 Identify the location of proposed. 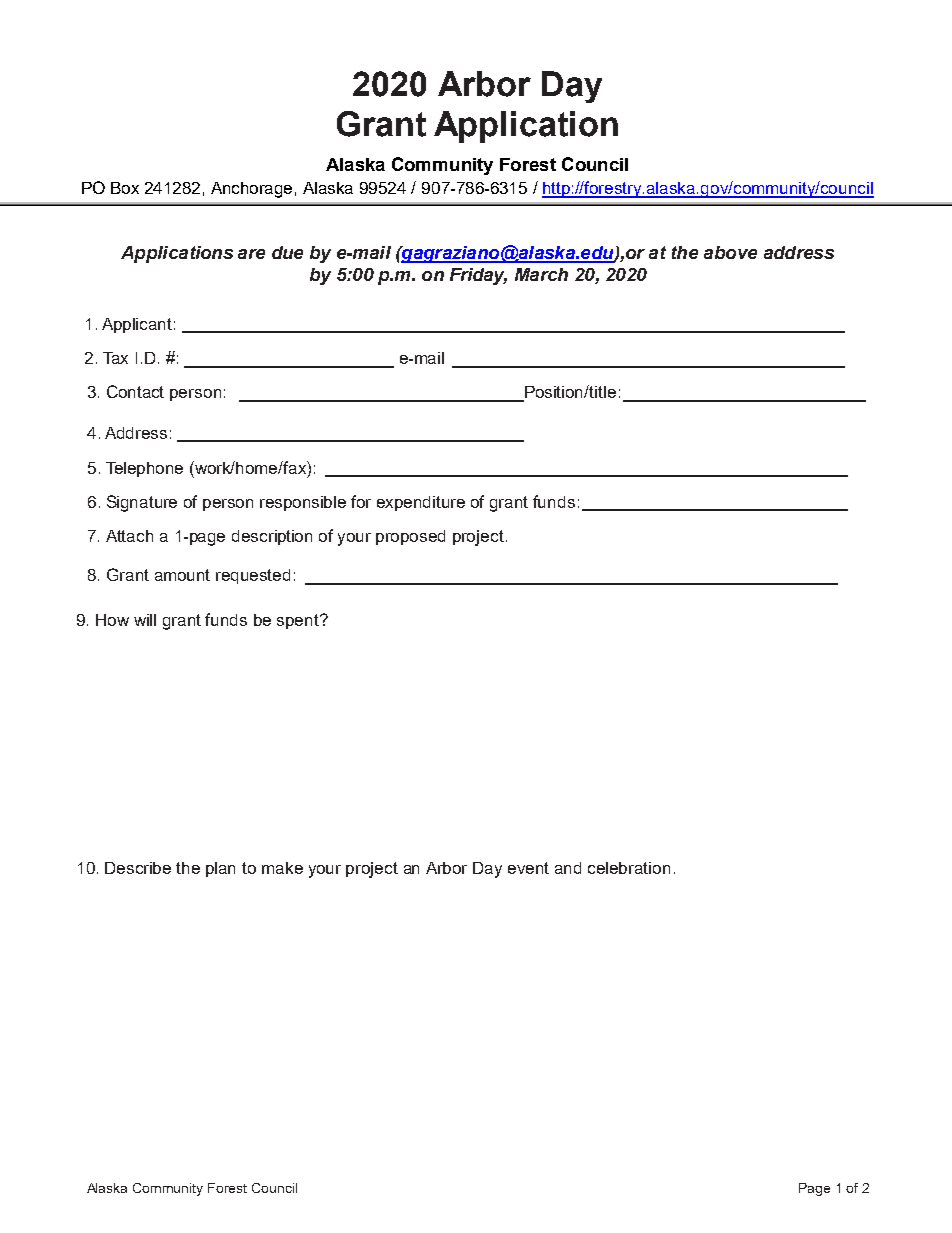
(410, 537).
